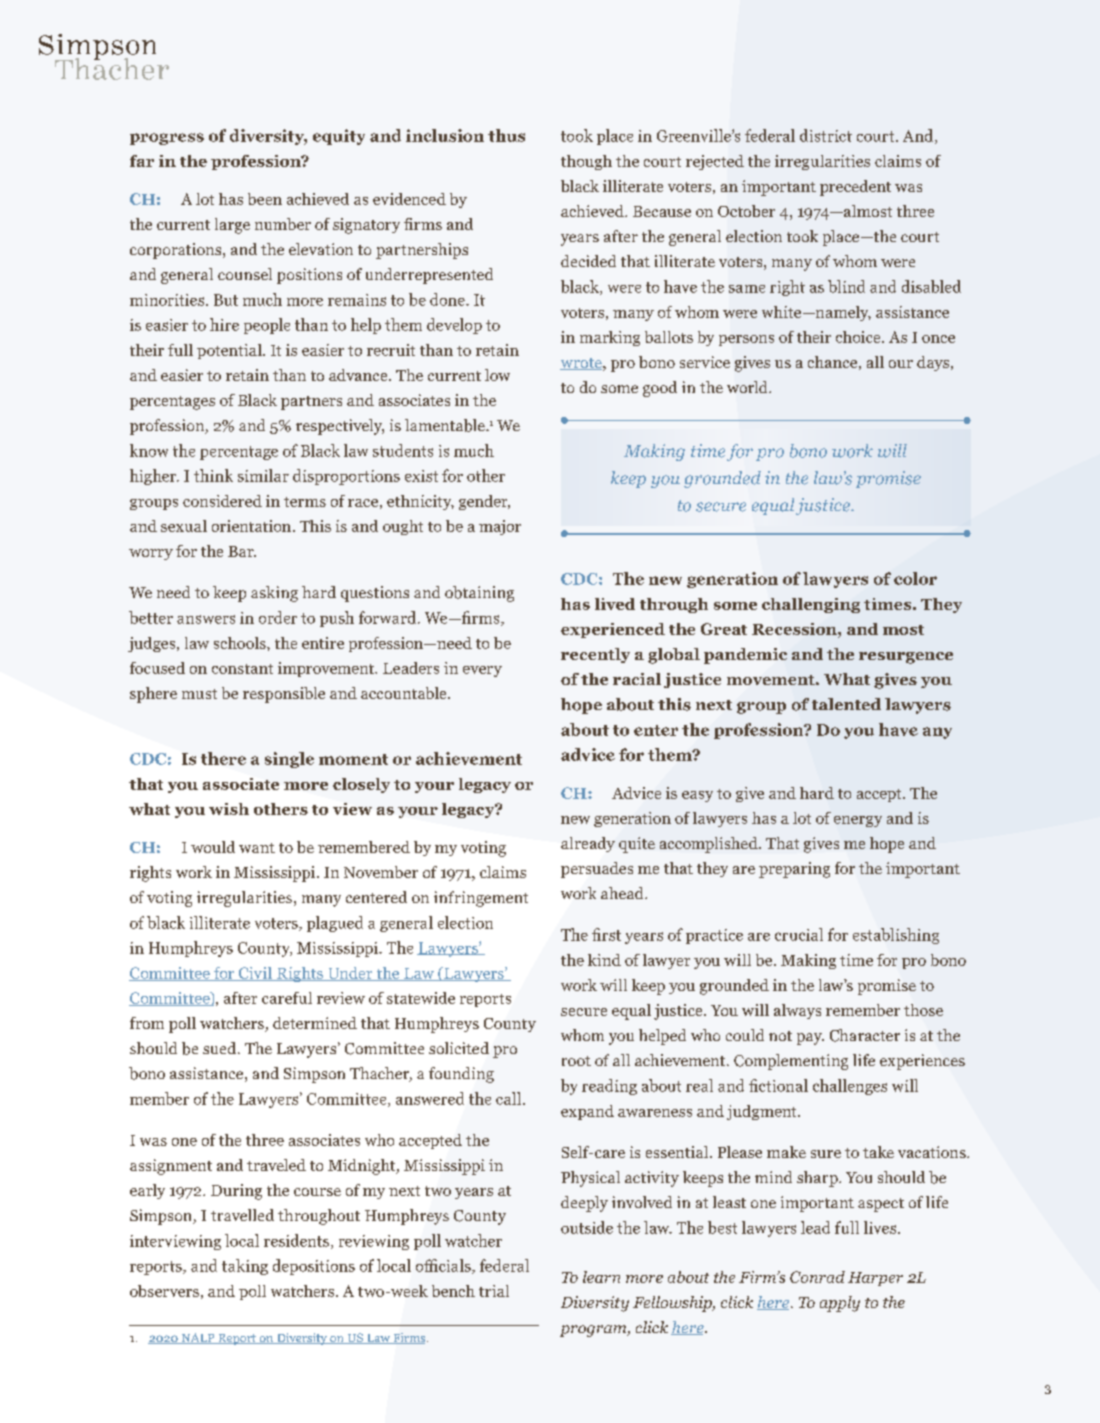 This document has width=1100, height=1423. What do you see at coordinates (855, 188) in the document?
I see `precedent` at bounding box center [855, 188].
